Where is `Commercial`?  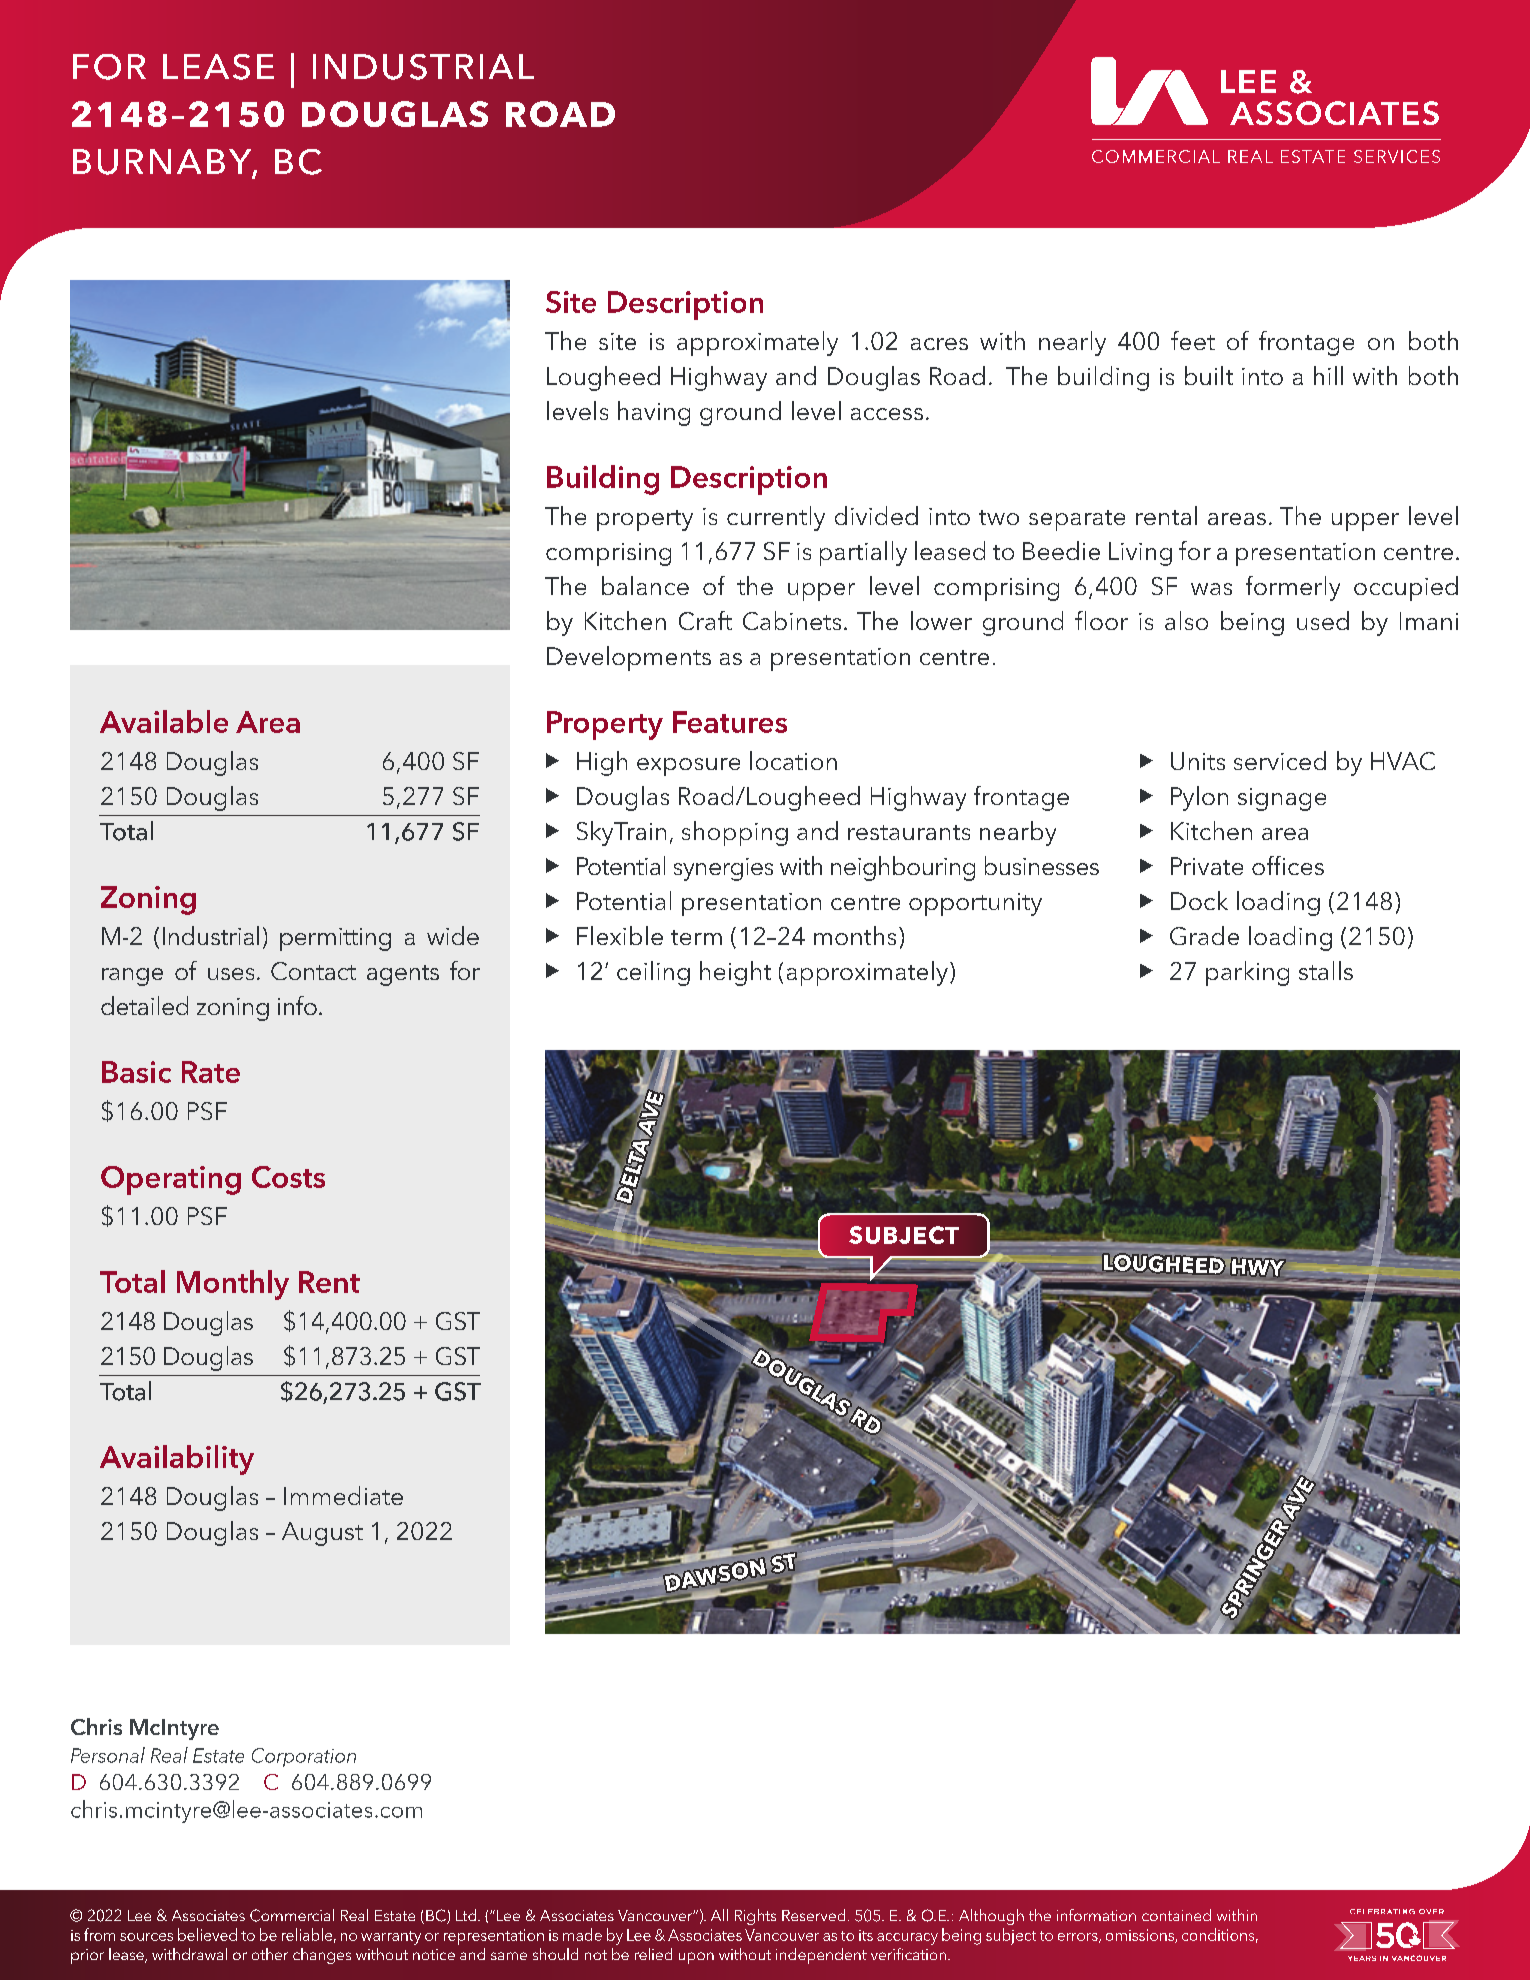
Commercial is located at coordinates (292, 1915).
